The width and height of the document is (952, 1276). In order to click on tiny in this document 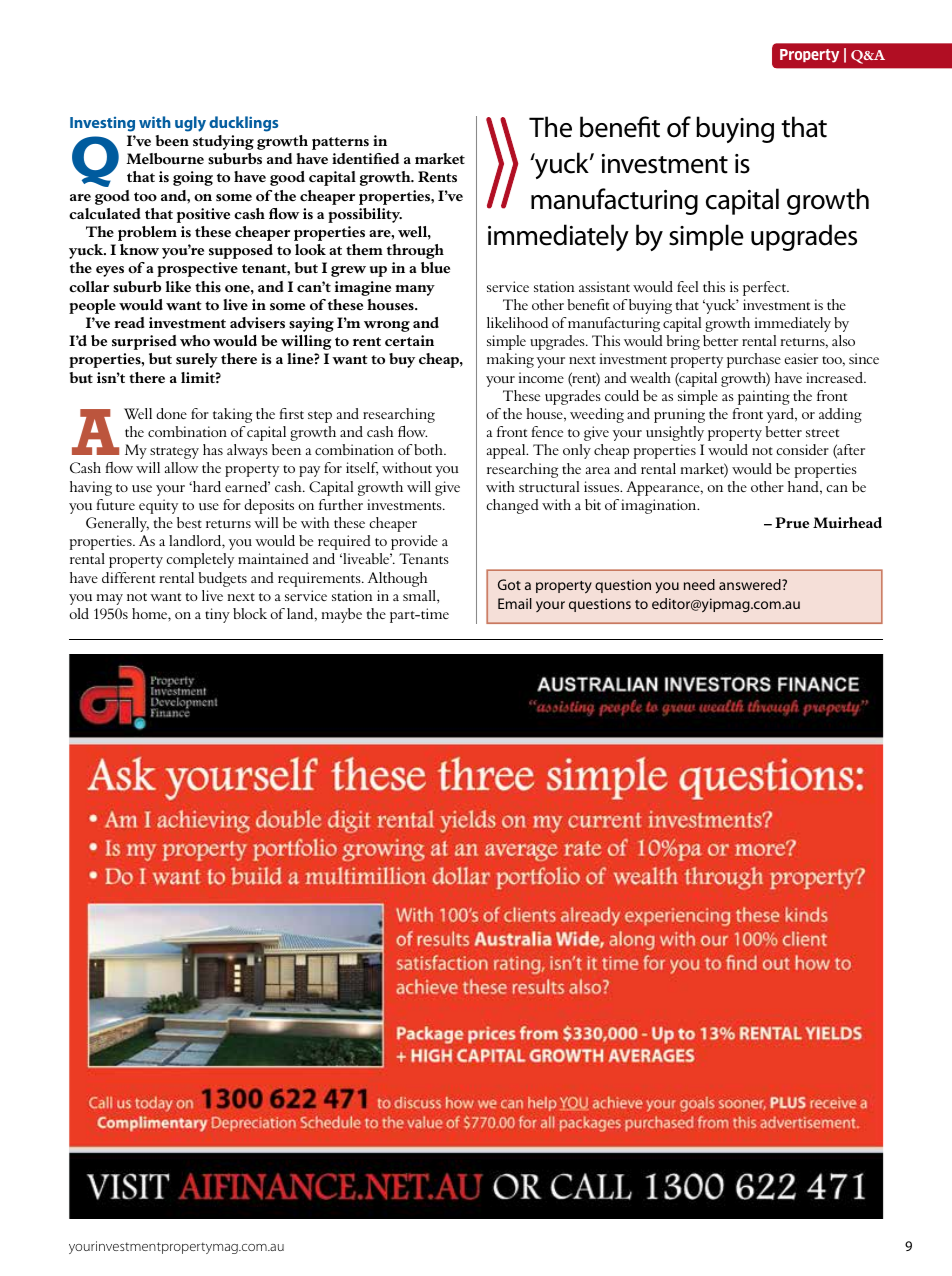, I will do `click(217, 615)`.
